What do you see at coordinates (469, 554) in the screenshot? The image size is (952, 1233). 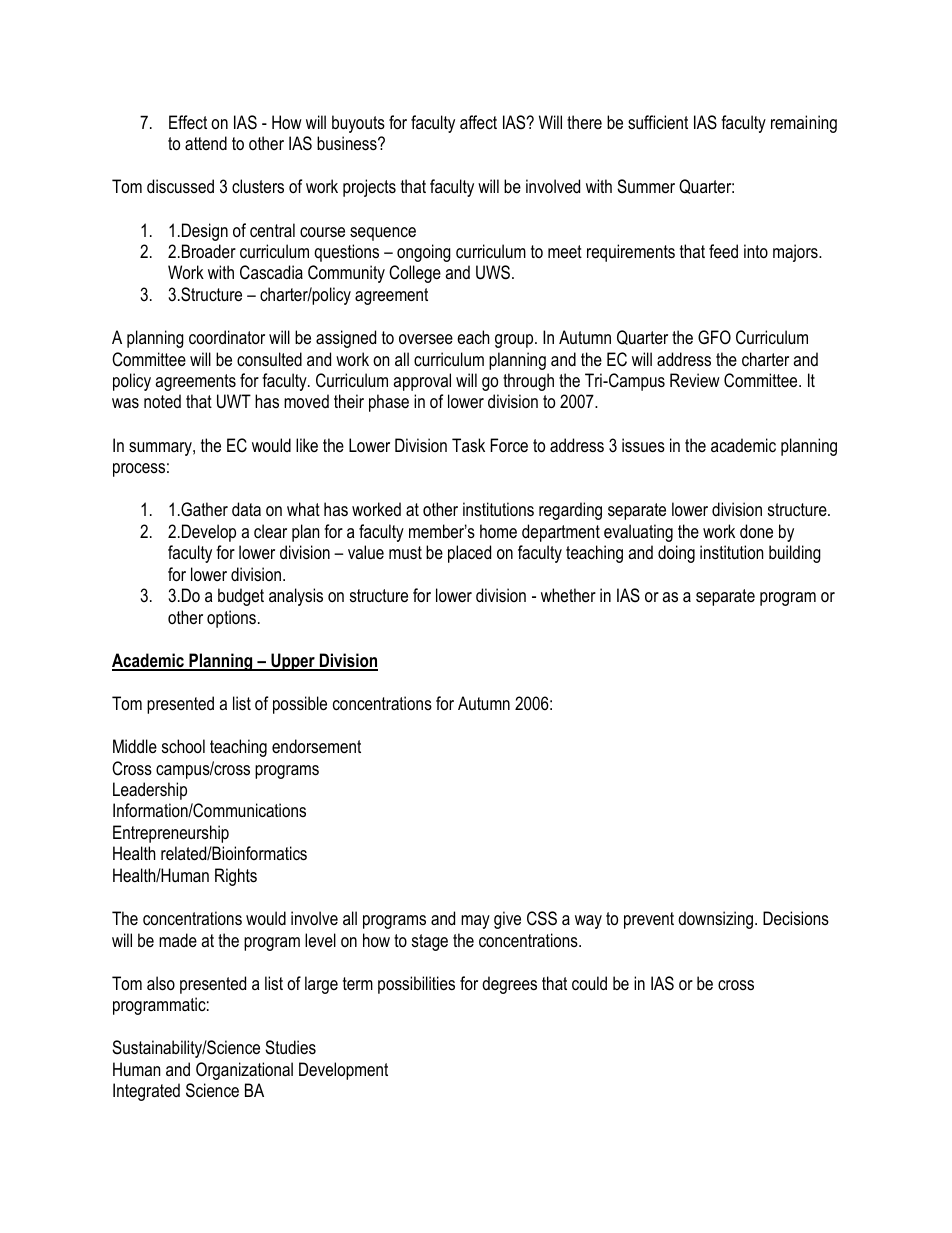 I see `placed` at bounding box center [469, 554].
